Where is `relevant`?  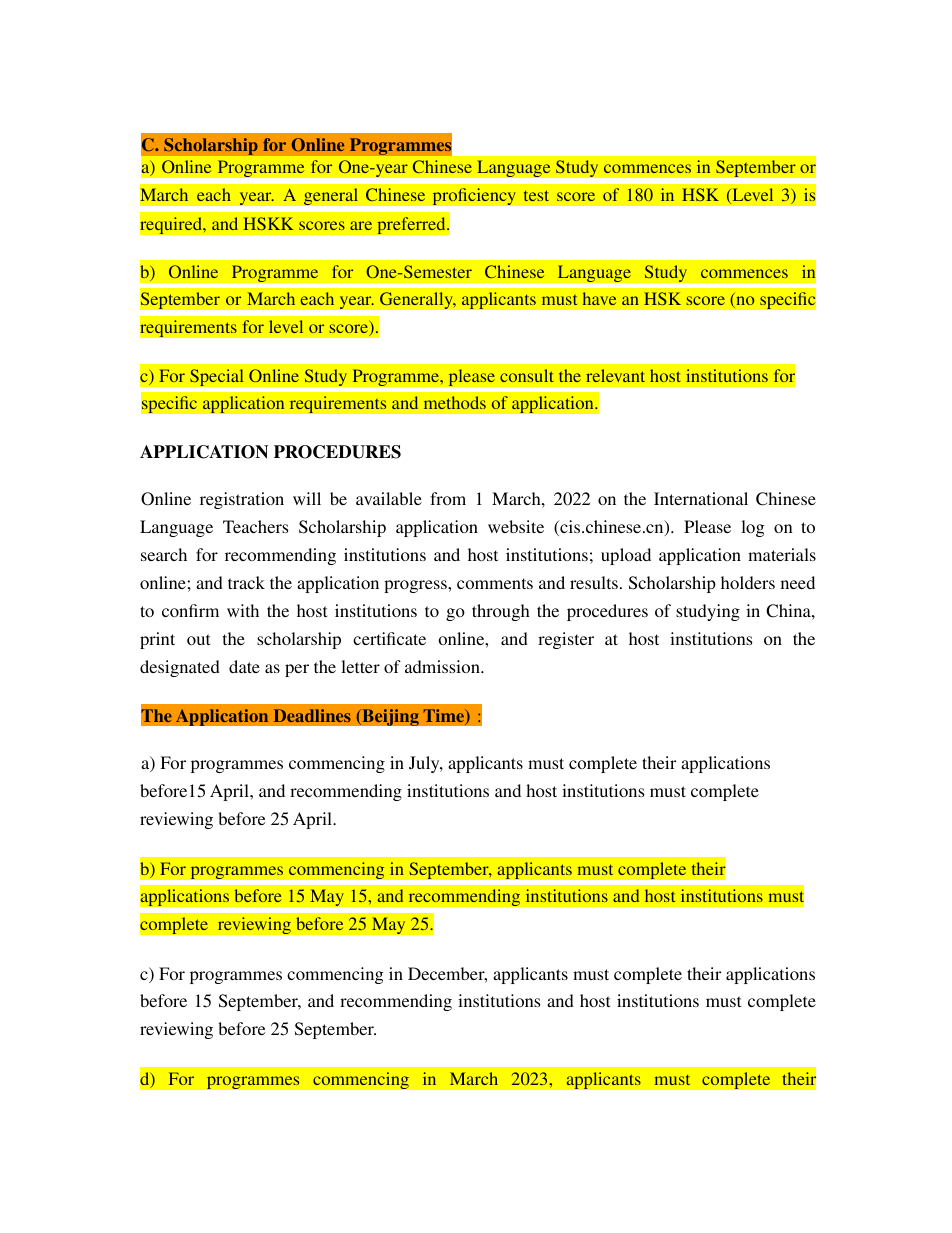
relevant is located at coordinates (615, 375).
